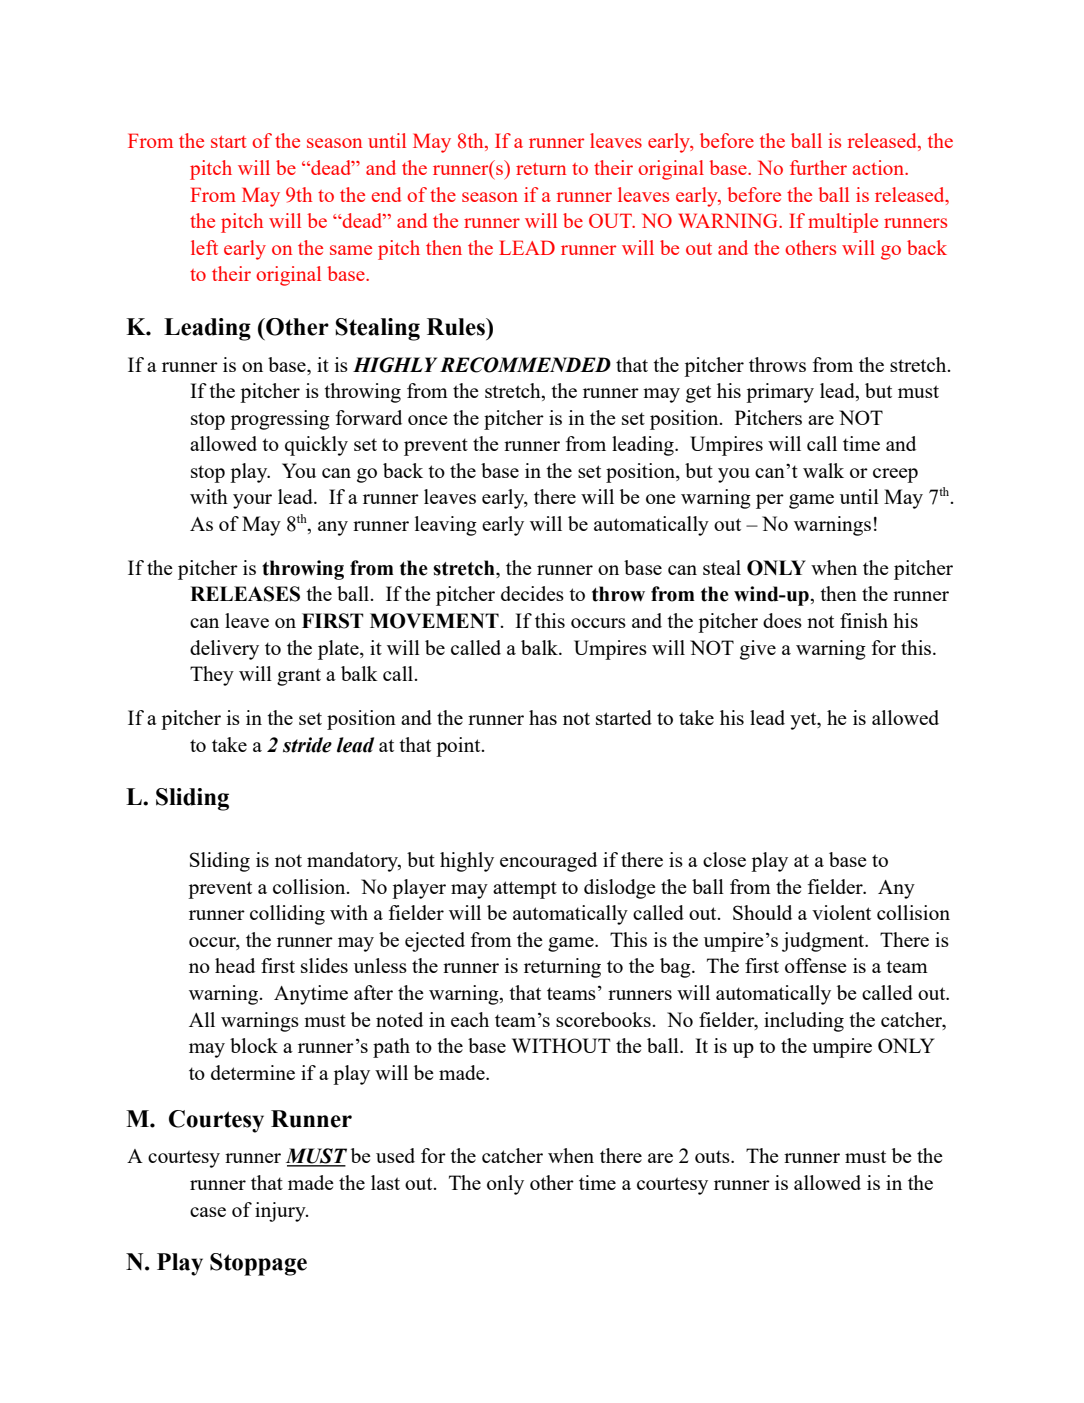 The image size is (1084, 1403). What do you see at coordinates (351, 250) in the screenshot?
I see `same` at bounding box center [351, 250].
